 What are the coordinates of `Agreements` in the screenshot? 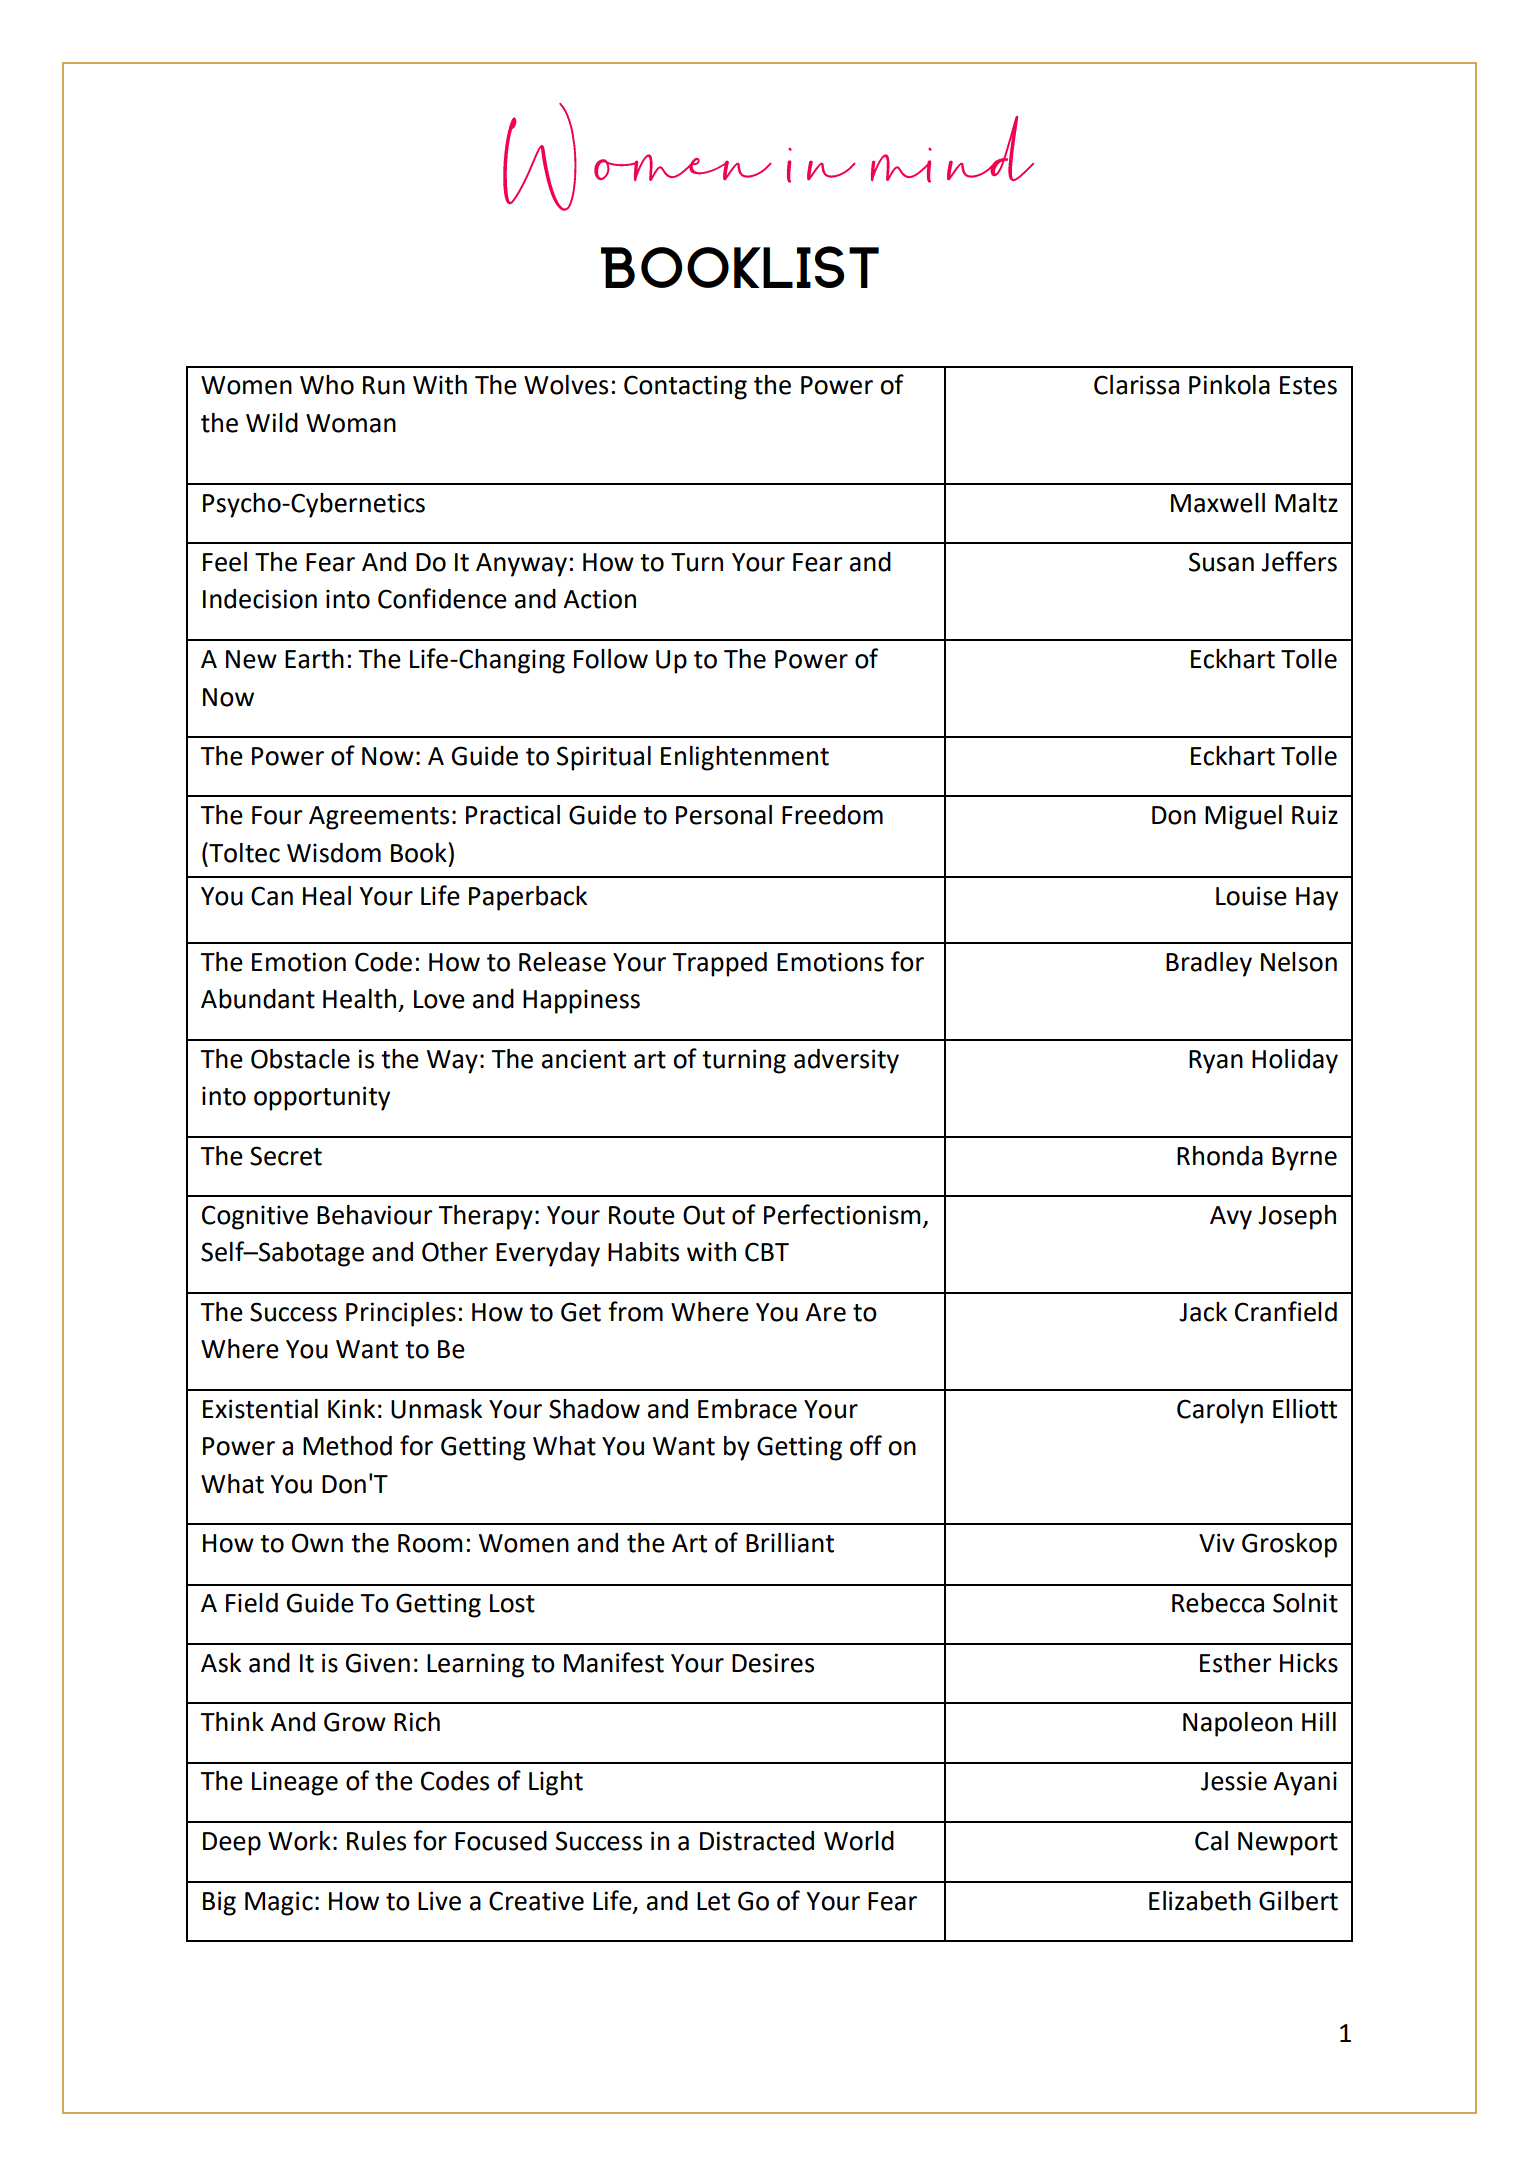 It's located at (379, 818).
